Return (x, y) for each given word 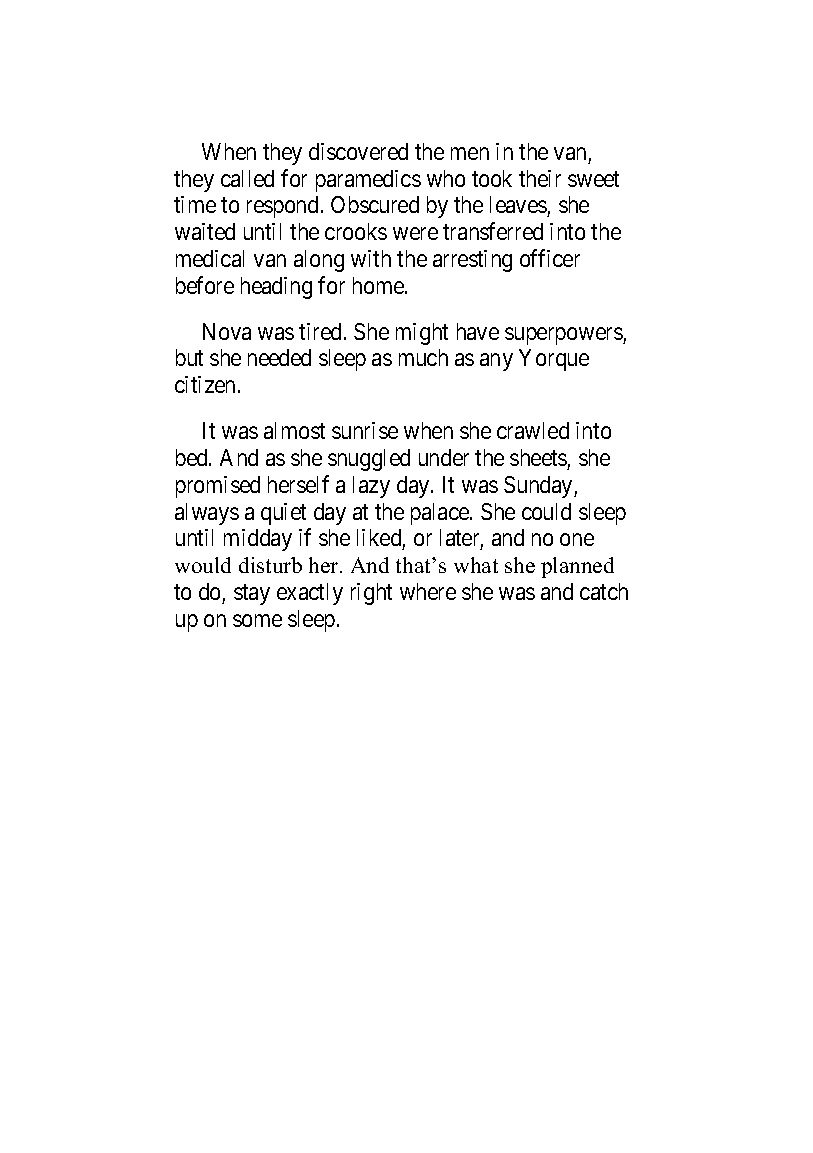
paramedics (368, 181)
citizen (207, 384)
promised (218, 487)
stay (252, 594)
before (205, 285)
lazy (371, 487)
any (496, 362)
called (247, 178)
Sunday (539, 487)
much (423, 357)
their (540, 178)
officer (550, 258)
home (379, 285)
